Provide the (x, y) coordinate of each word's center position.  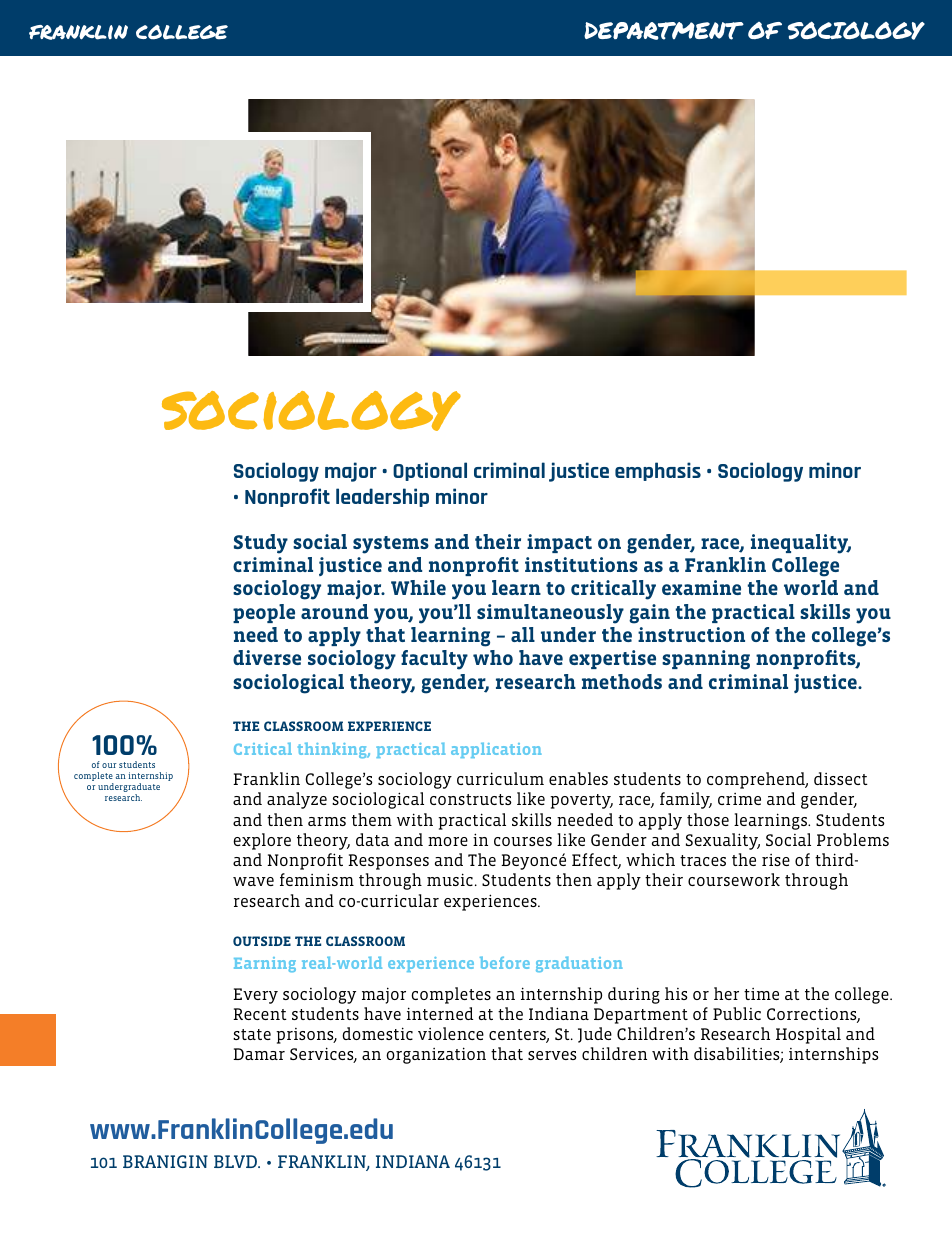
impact (559, 543)
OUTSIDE (262, 941)
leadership (382, 497)
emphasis (658, 471)
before (505, 962)
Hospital (808, 1035)
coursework (734, 879)
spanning (706, 660)
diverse (267, 657)
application (496, 750)
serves (552, 1055)
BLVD (237, 1161)
